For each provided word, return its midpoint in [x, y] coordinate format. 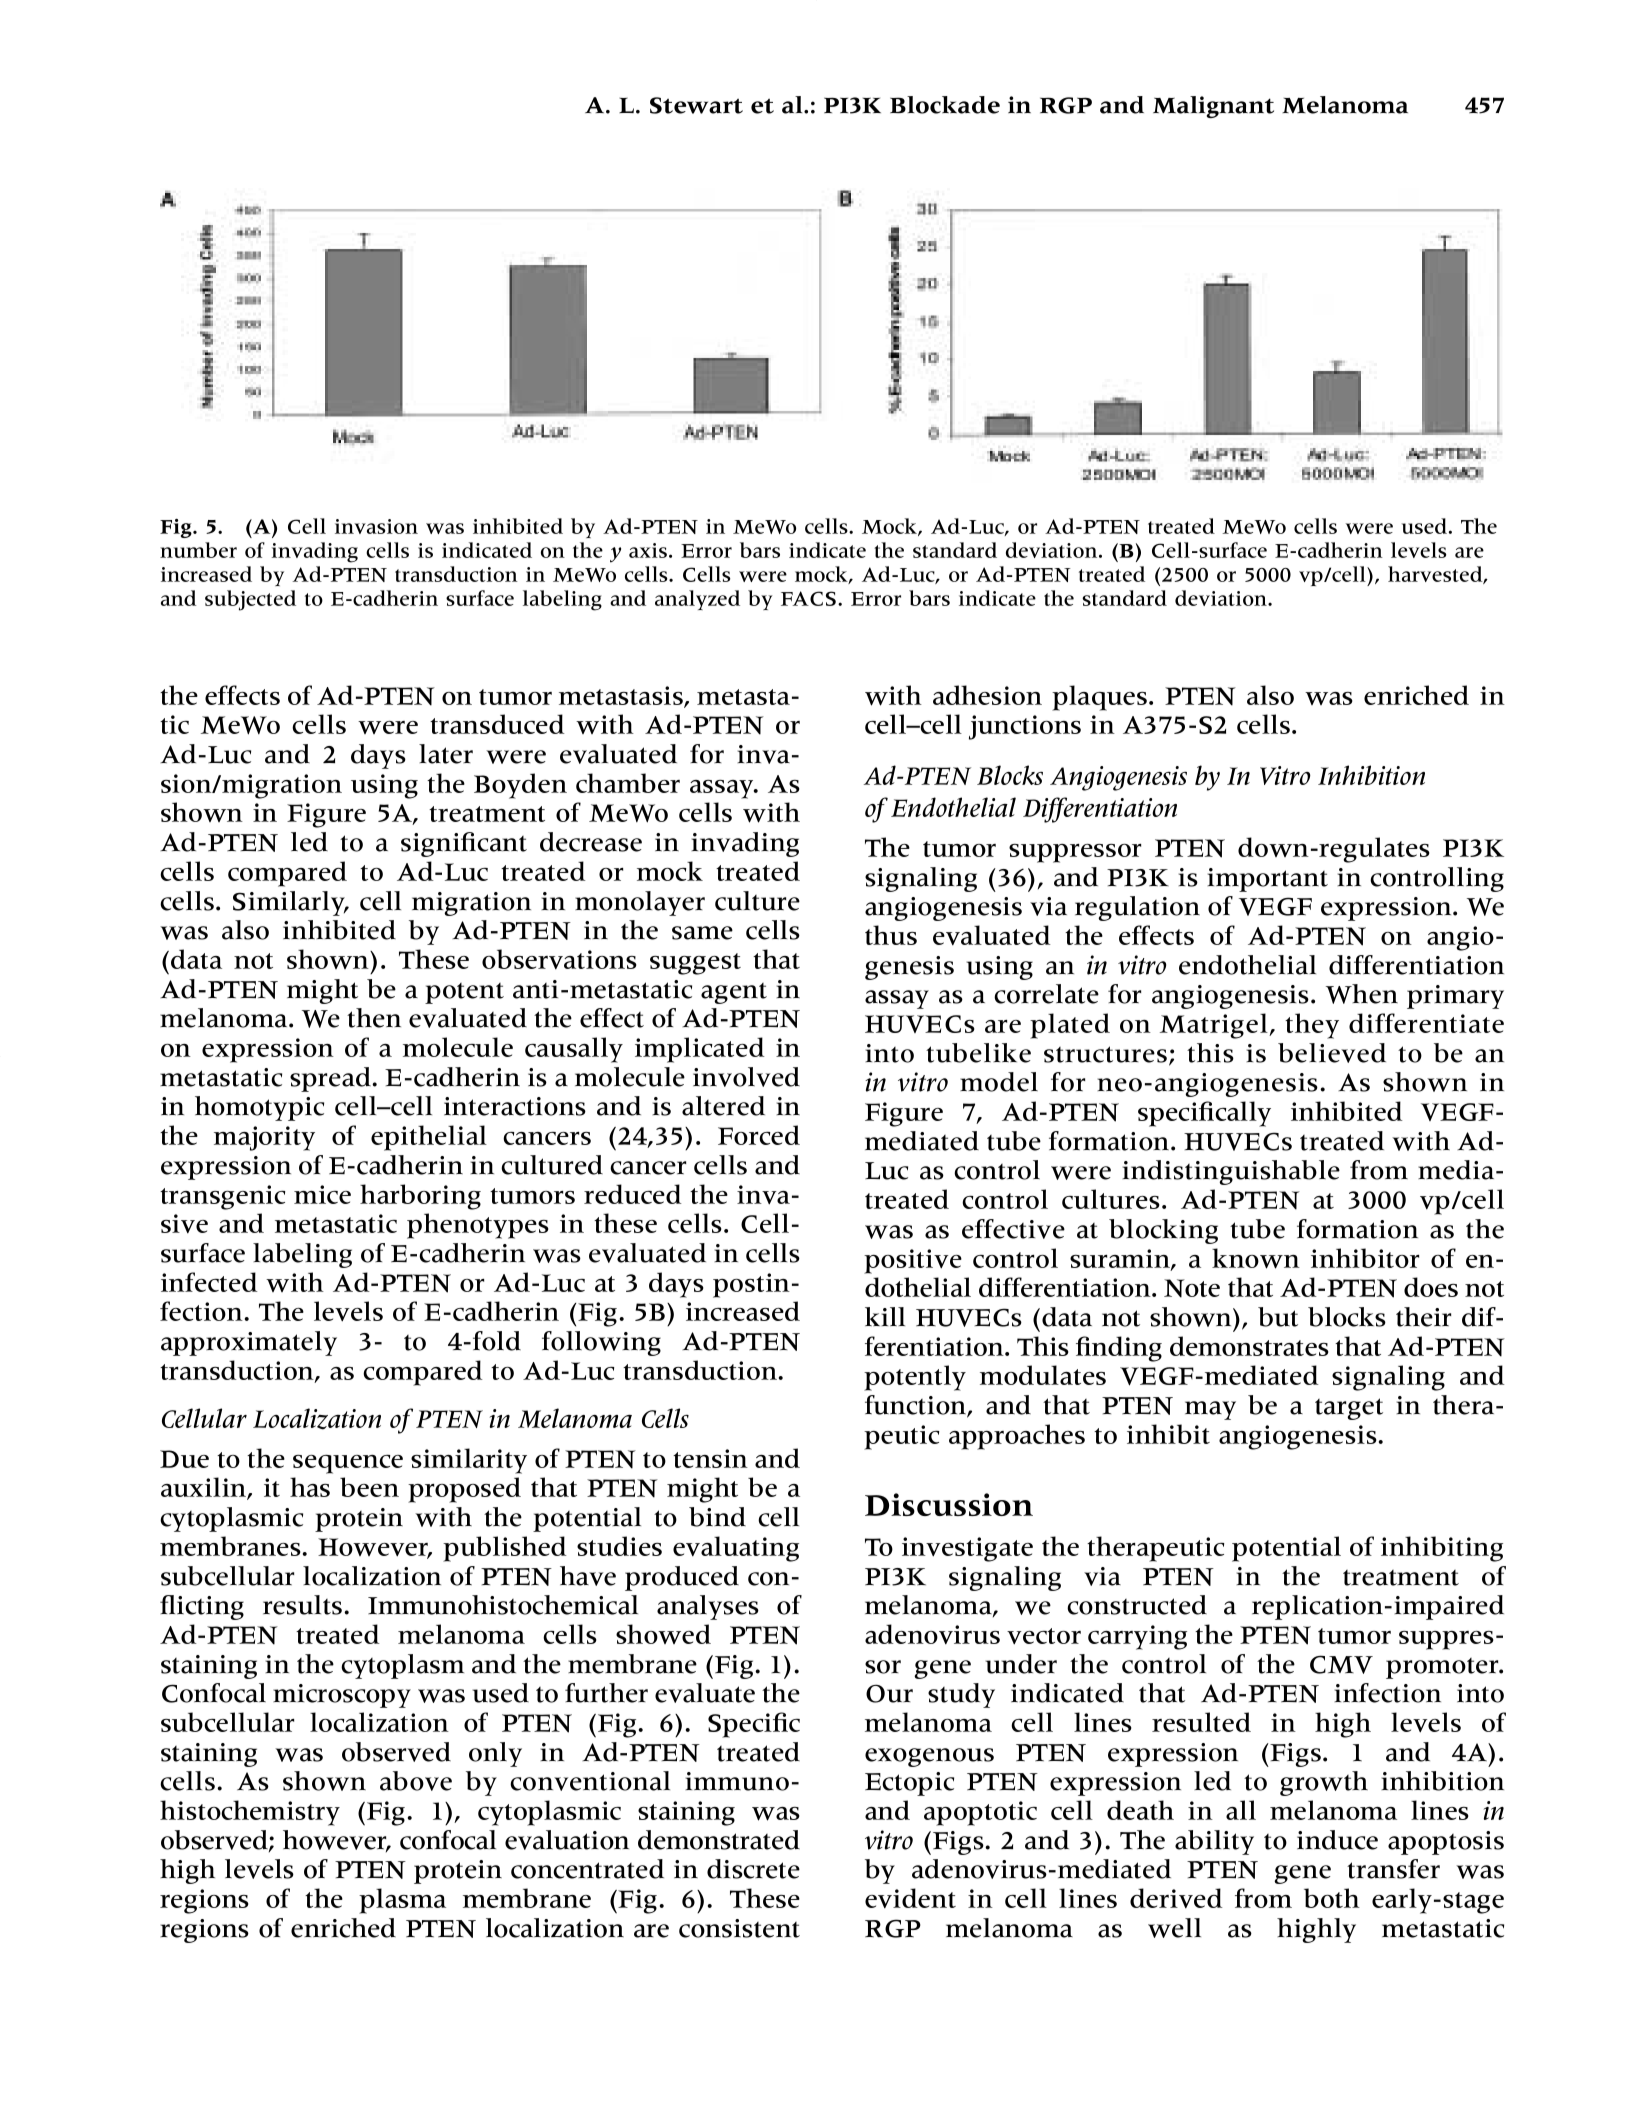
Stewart [696, 105]
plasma [402, 1901]
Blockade [945, 105]
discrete [753, 1869]
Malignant [1213, 107]
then [374, 1018]
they [1312, 1026]
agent [734, 993]
